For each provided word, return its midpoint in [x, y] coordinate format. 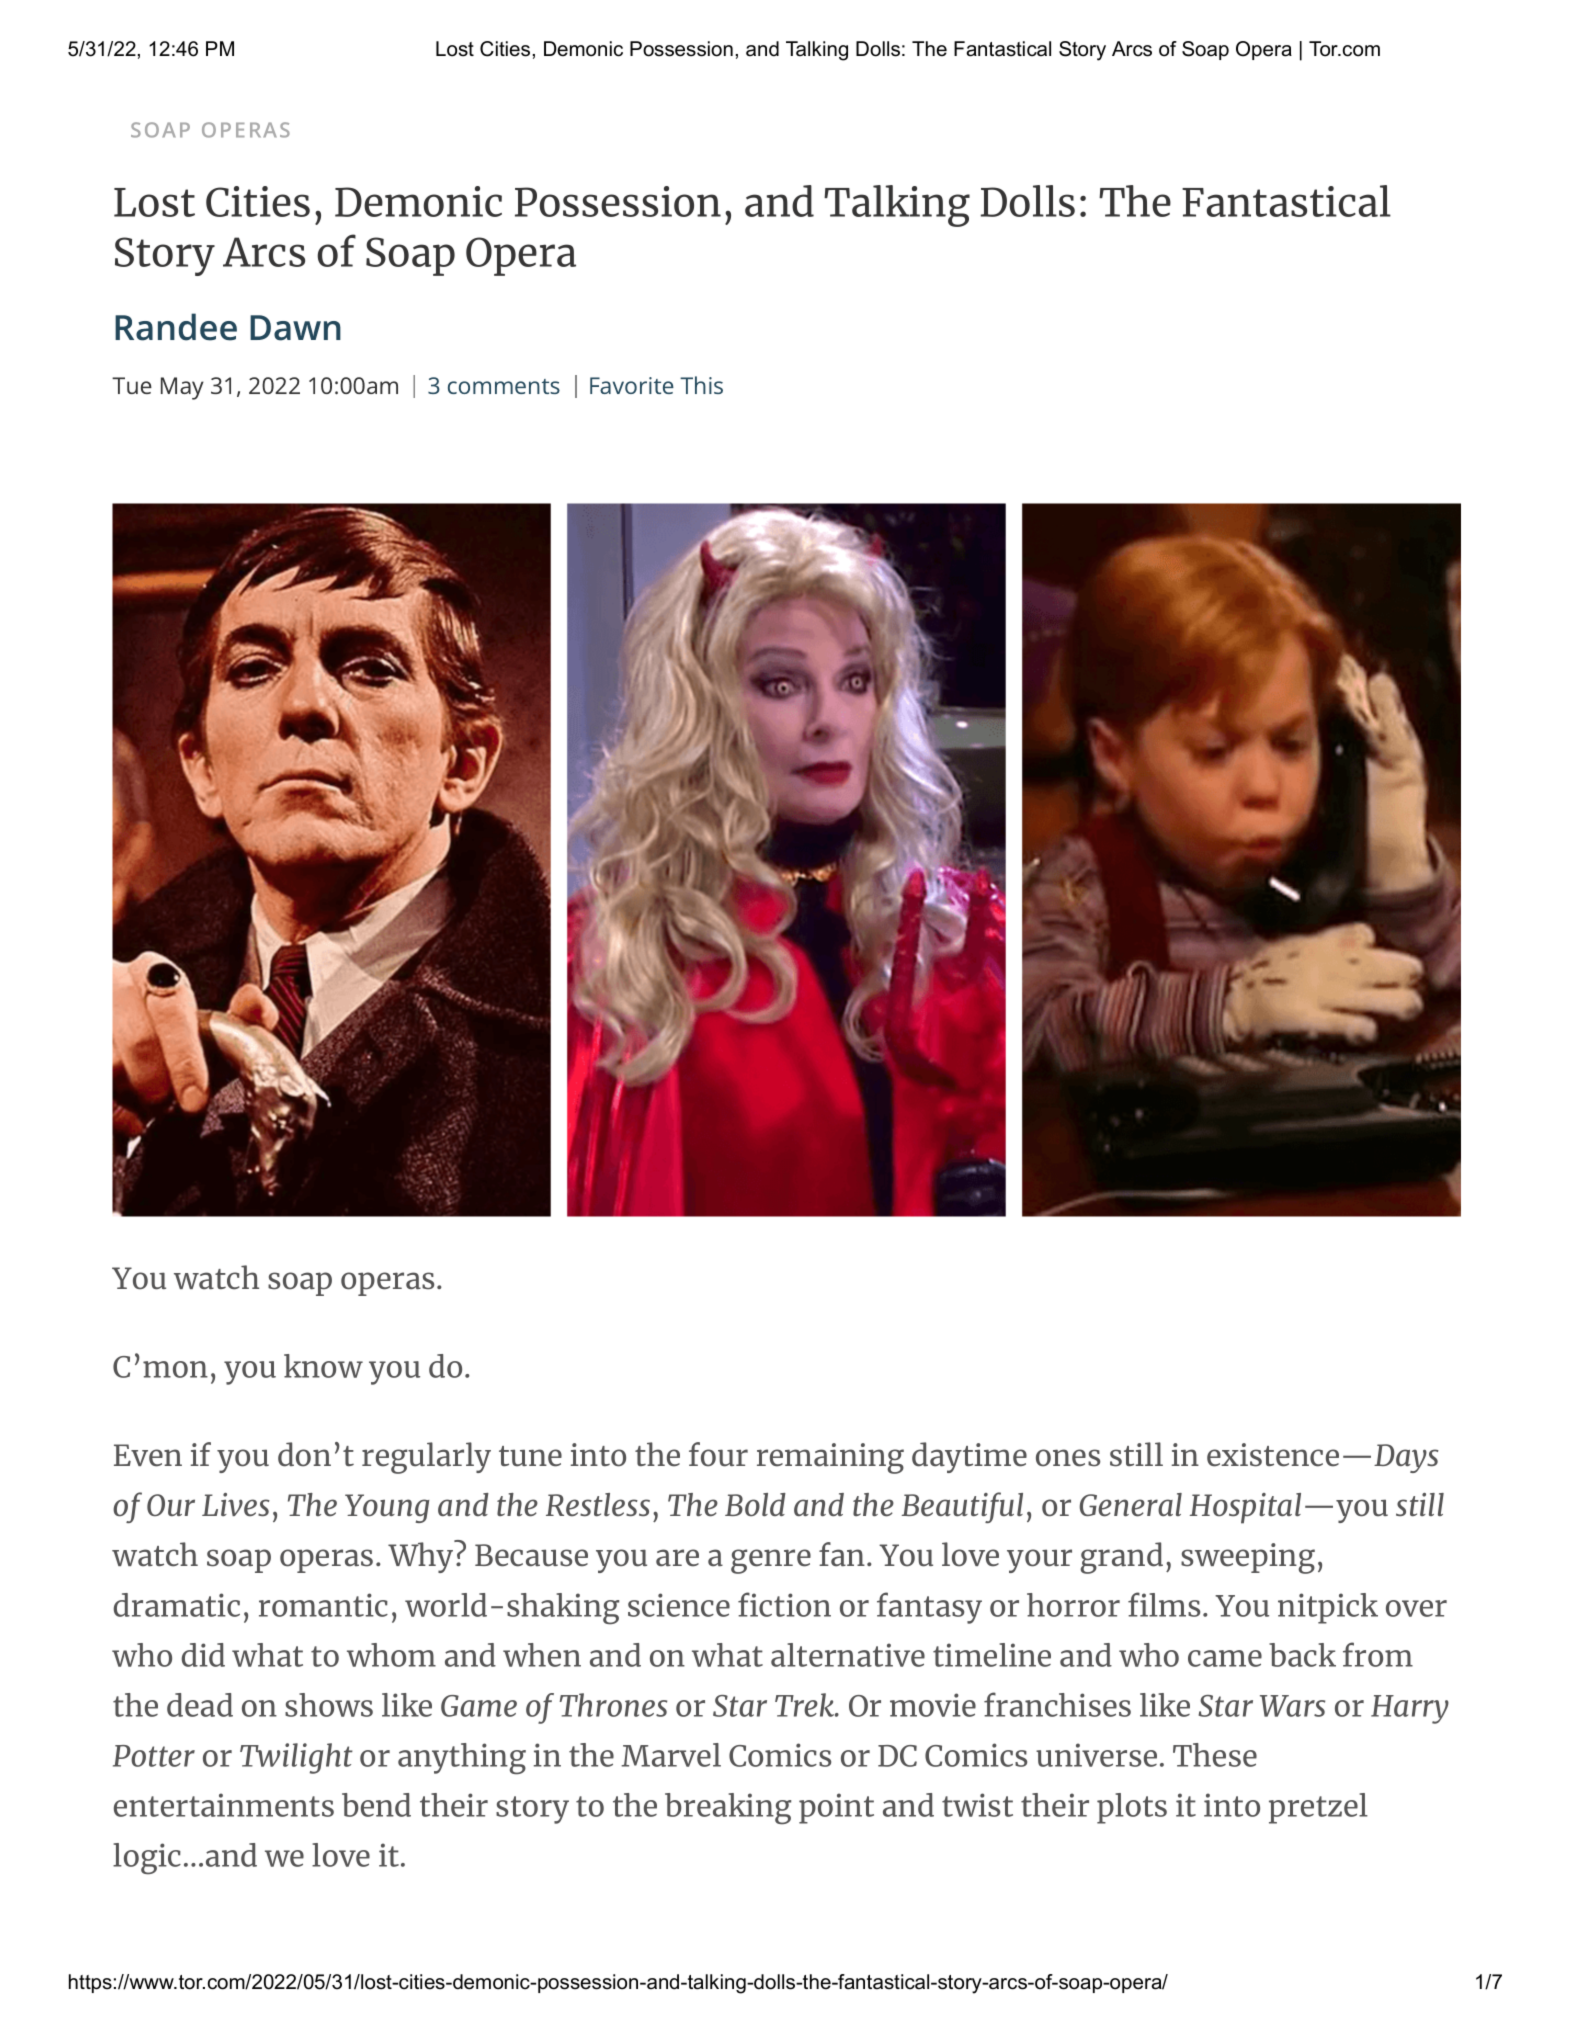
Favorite [632, 385]
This [701, 385]
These [1215, 1755]
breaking [728, 1809]
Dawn [295, 328]
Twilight [296, 1758]
